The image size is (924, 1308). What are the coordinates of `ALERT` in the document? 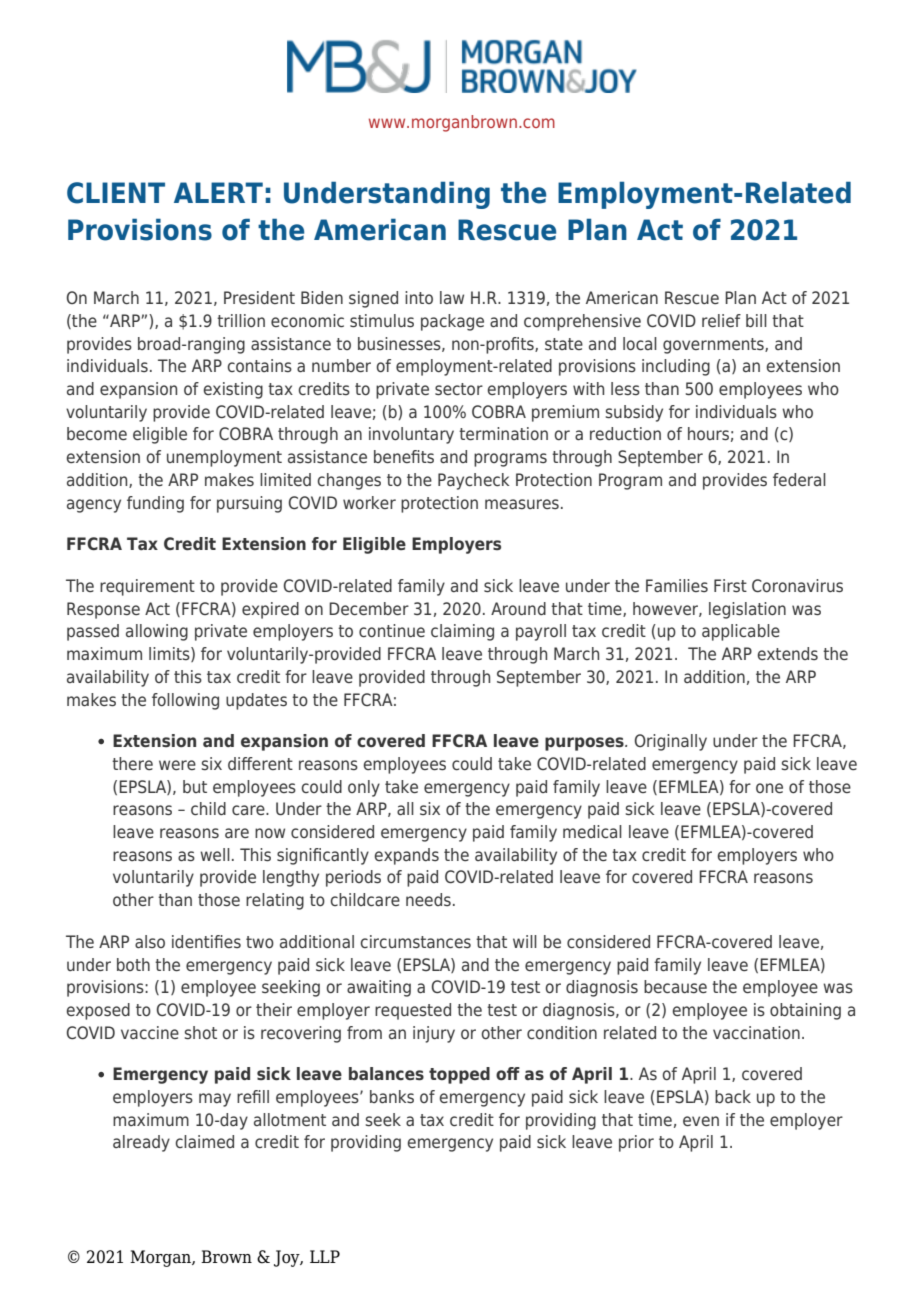 It's located at (218, 192).
